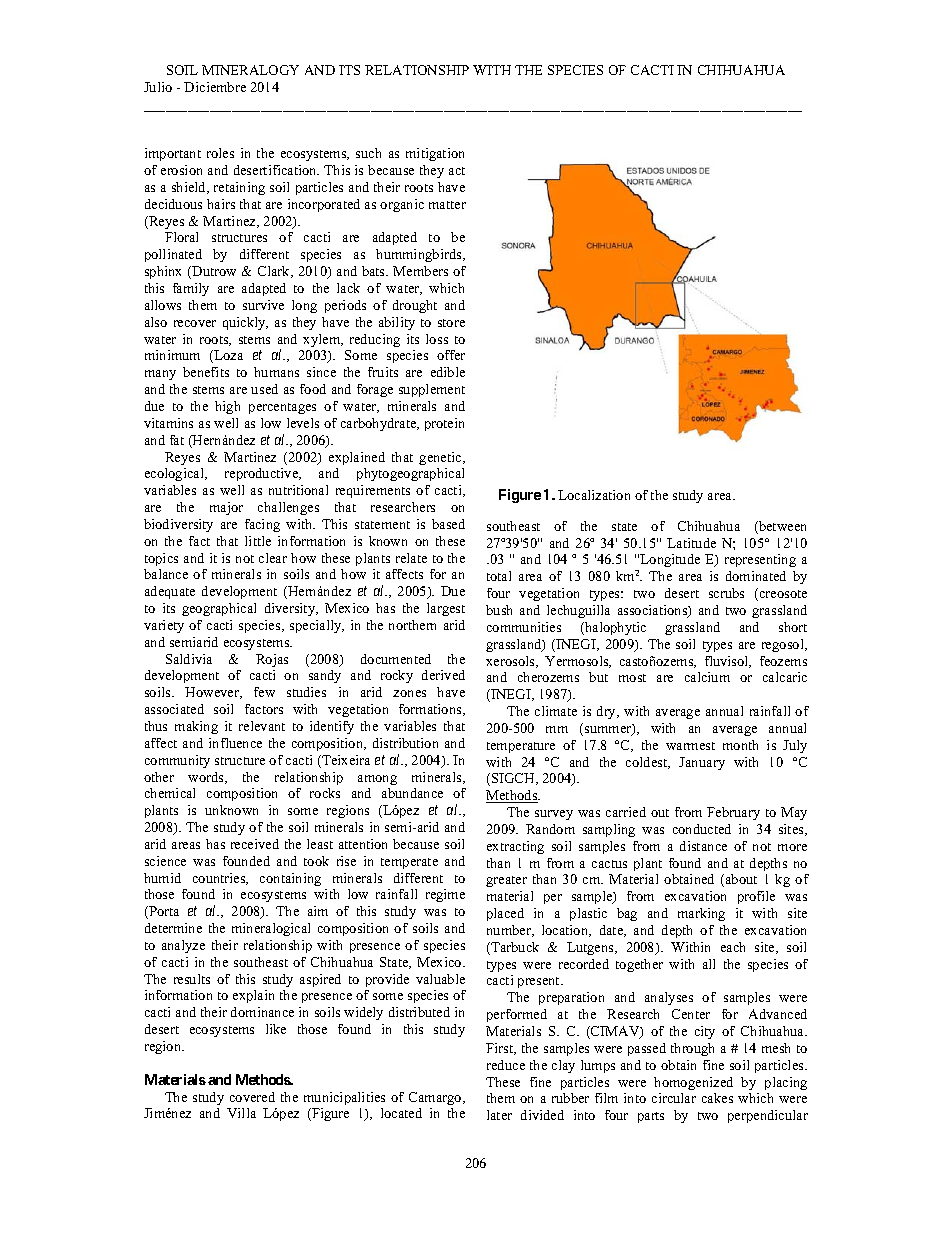  I want to click on matter, so click(447, 205).
